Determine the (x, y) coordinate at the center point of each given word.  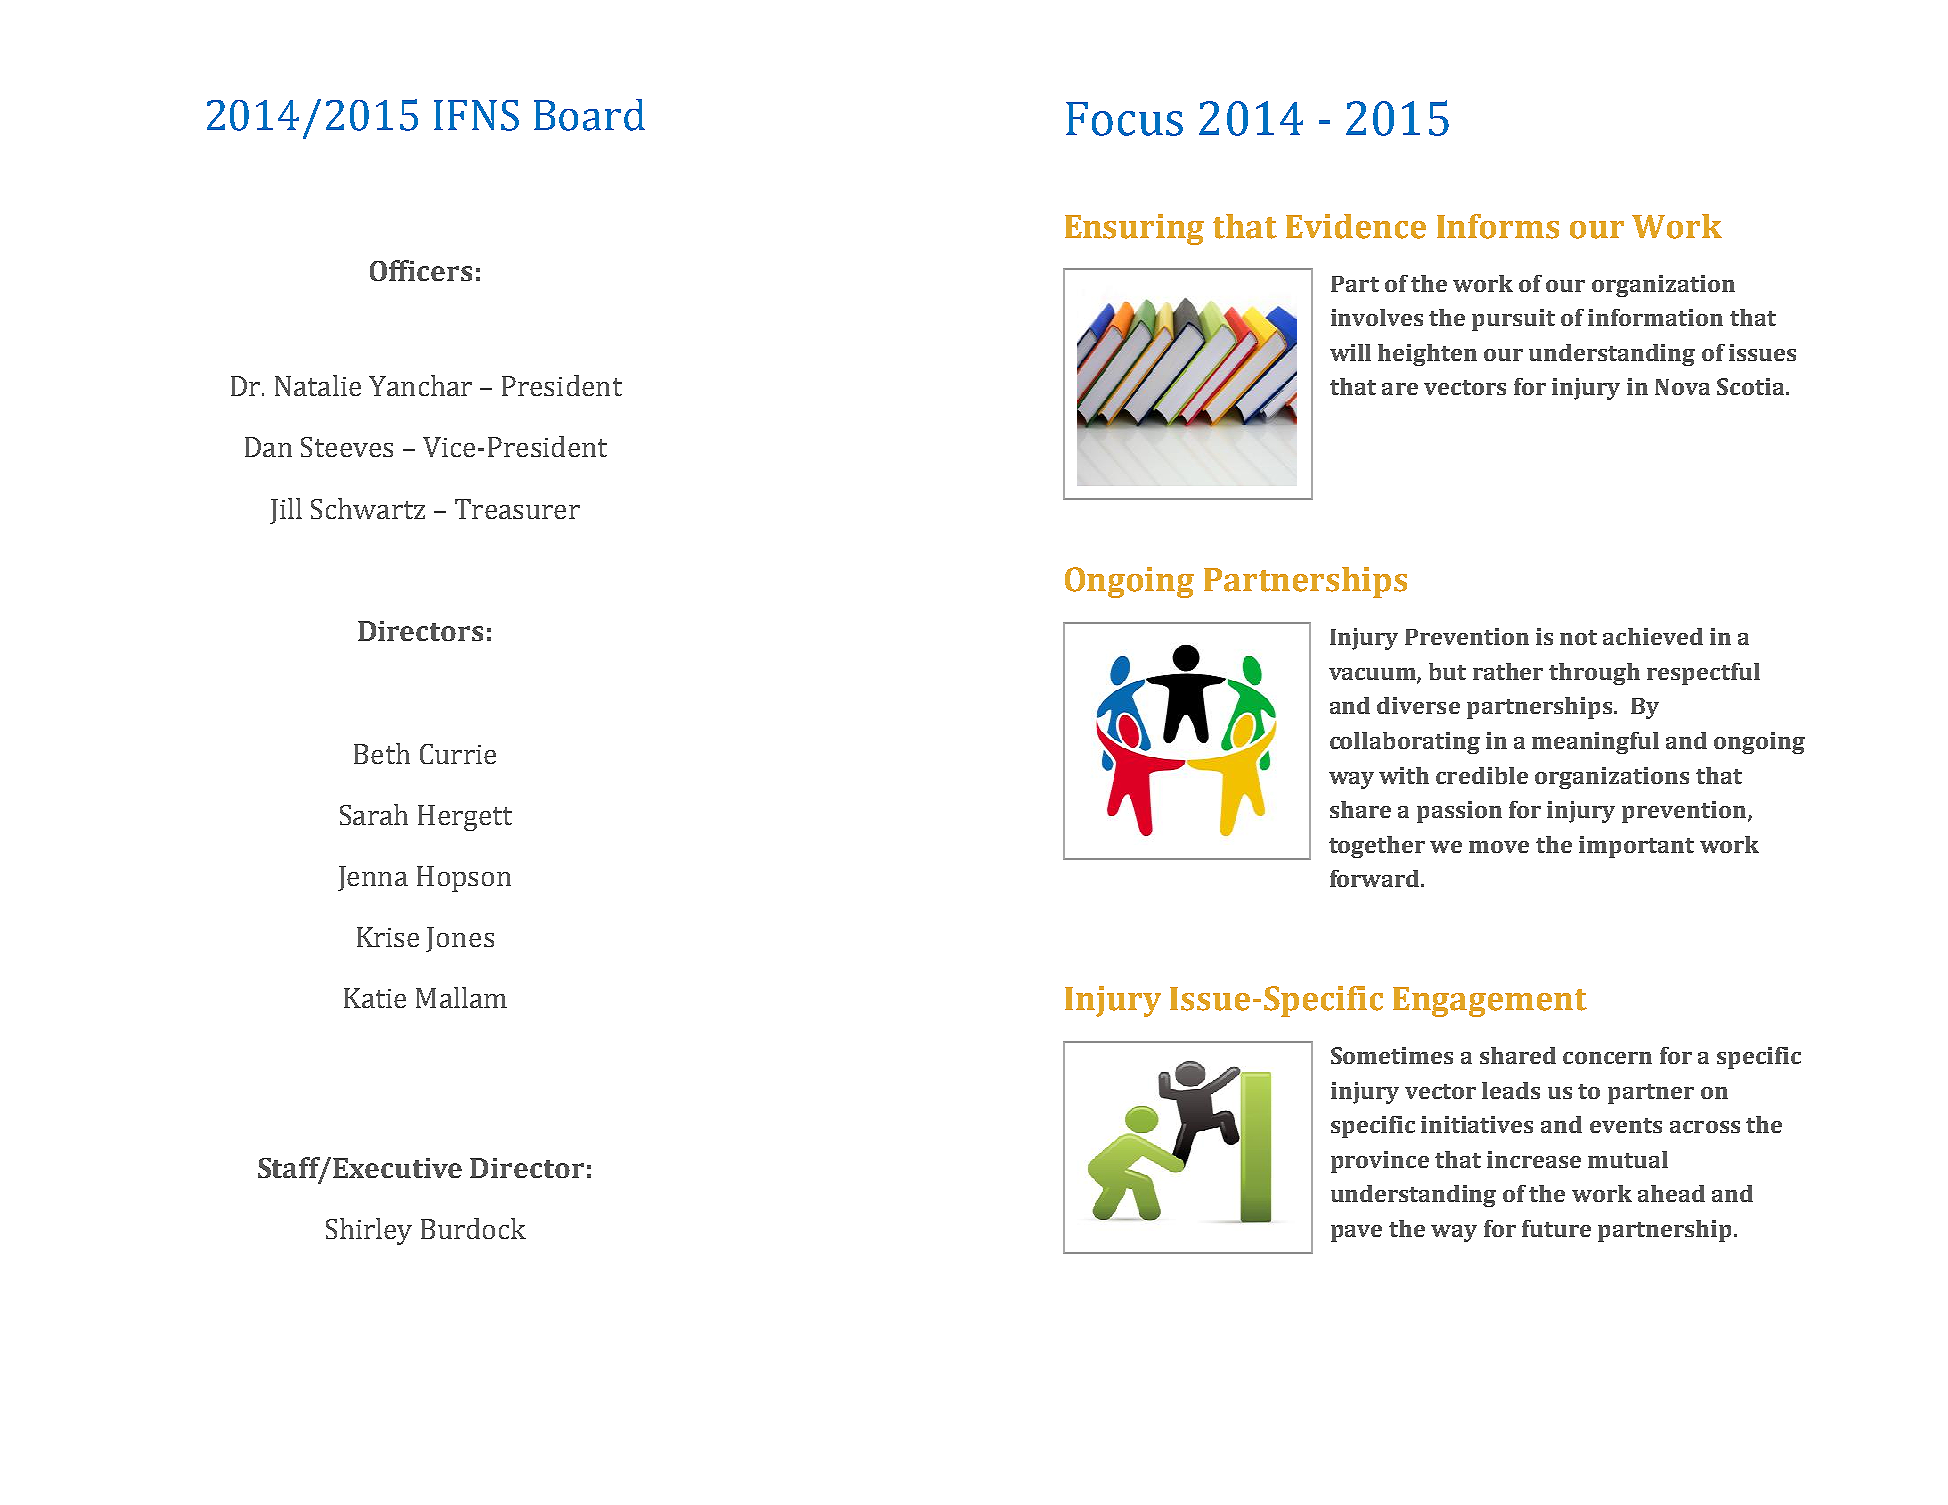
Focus (1124, 119)
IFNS (476, 115)
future (1556, 1228)
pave (1356, 1233)
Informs (1498, 226)
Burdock (473, 1228)
